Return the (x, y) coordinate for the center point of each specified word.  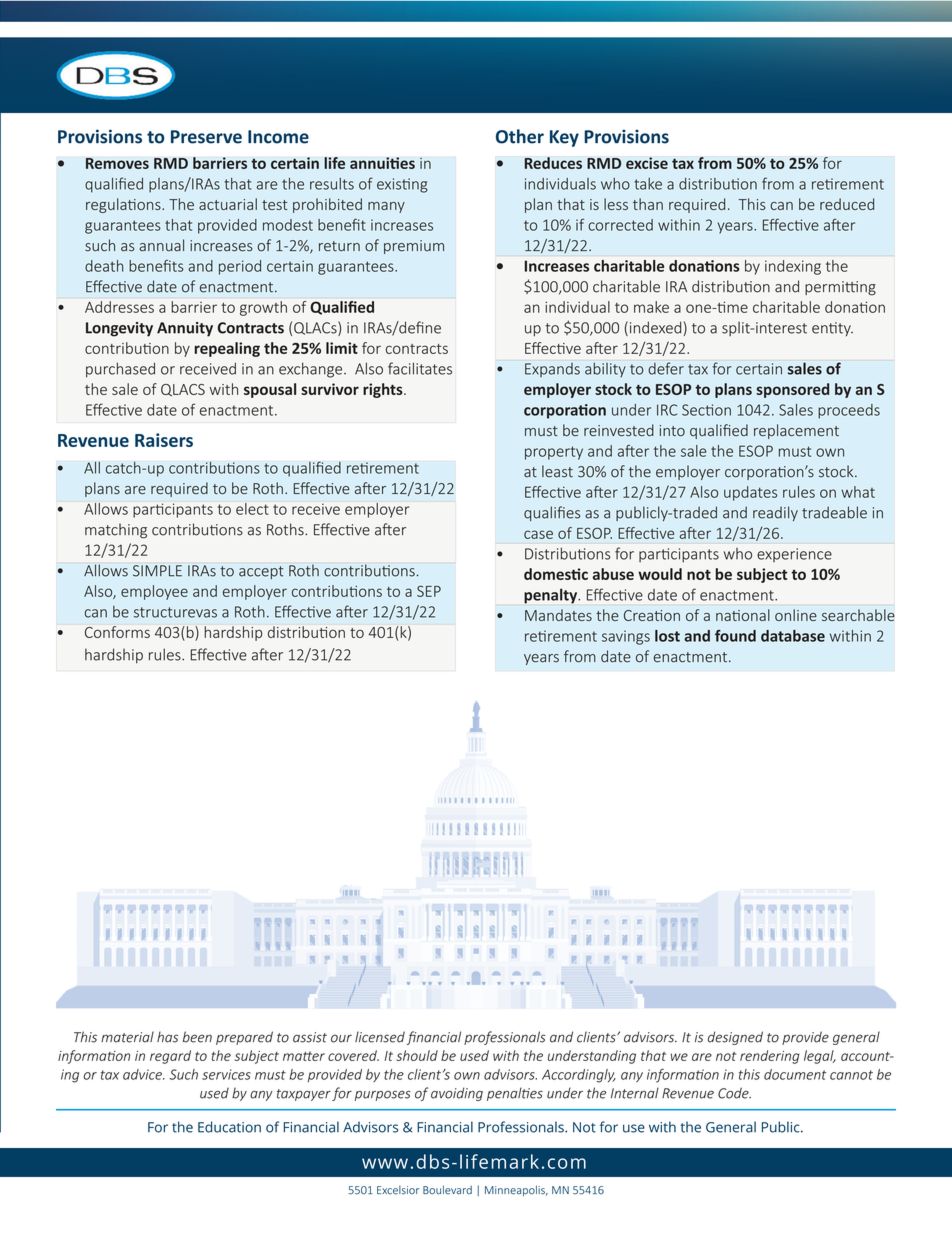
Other (520, 136)
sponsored (792, 390)
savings (626, 637)
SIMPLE (157, 571)
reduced (847, 204)
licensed (380, 1037)
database (793, 636)
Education (229, 1127)
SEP (429, 591)
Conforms (117, 632)
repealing (227, 349)
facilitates (420, 368)
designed (735, 1038)
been (197, 1037)
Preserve (206, 137)
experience (794, 555)
